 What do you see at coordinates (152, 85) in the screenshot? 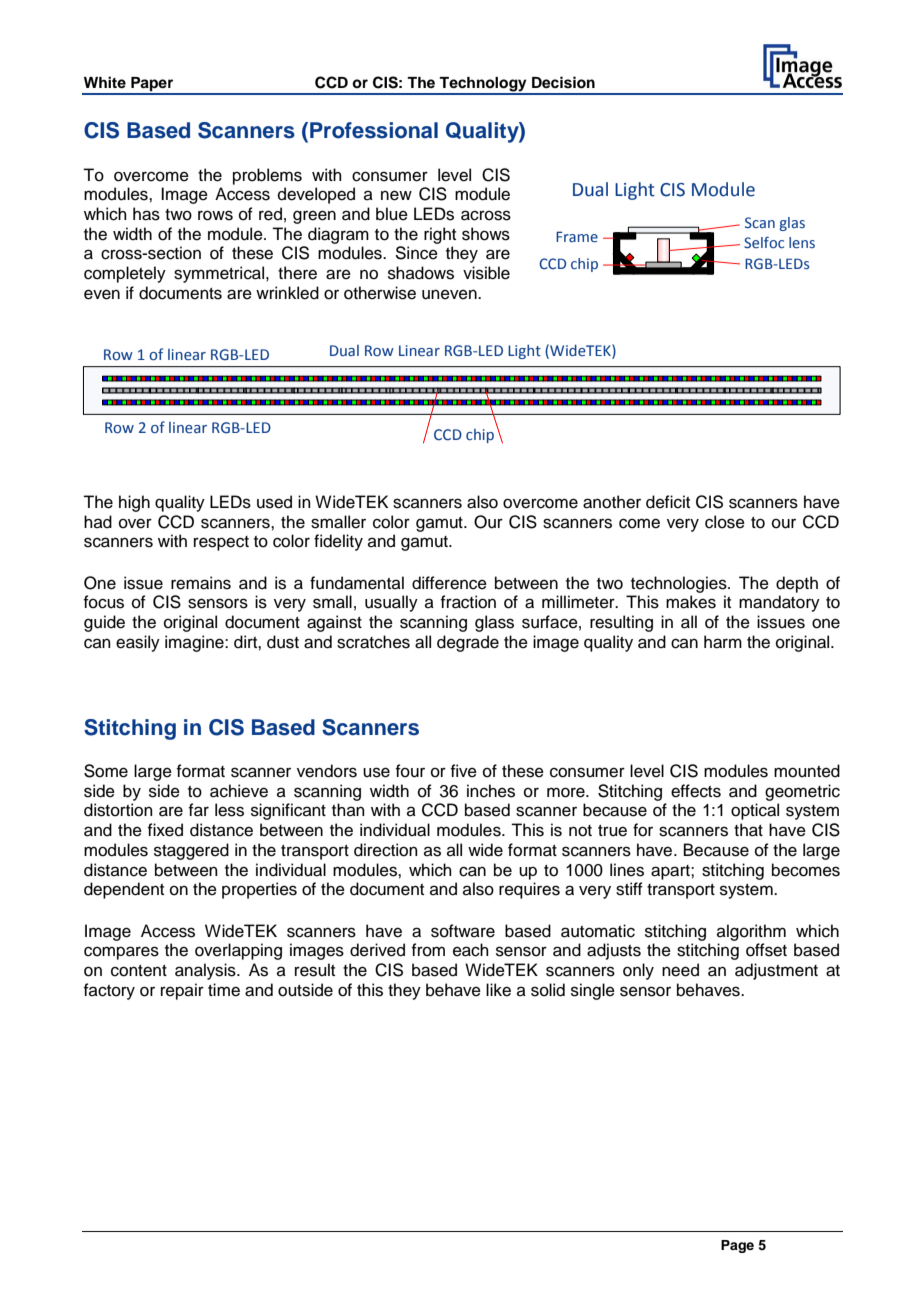
I see `Paper` at bounding box center [152, 85].
